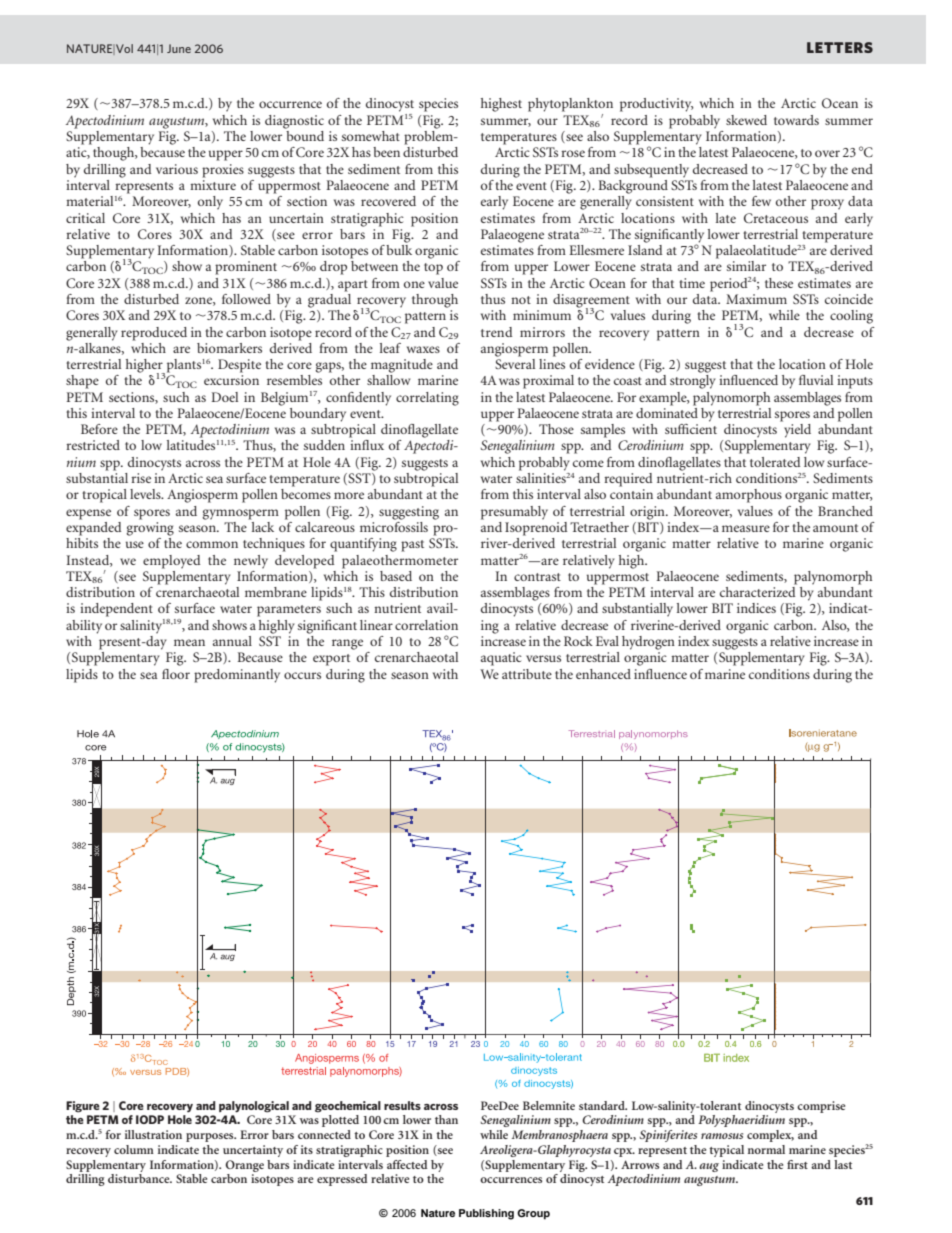 The image size is (952, 1233). I want to click on disturbance, so click(140, 1178).
